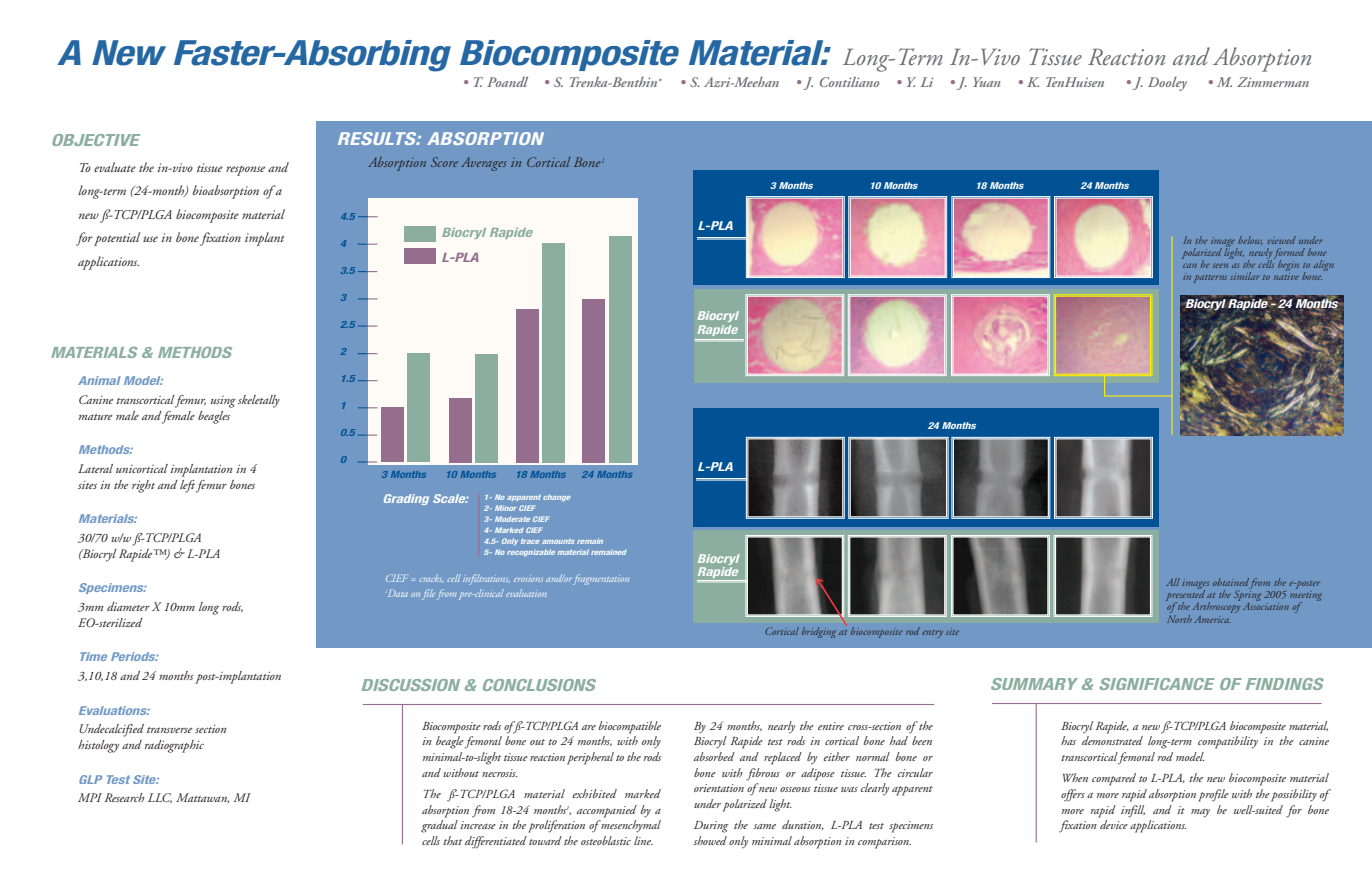 This page has width=1372, height=887. What do you see at coordinates (160, 798) in the page?
I see `LLC` at bounding box center [160, 798].
